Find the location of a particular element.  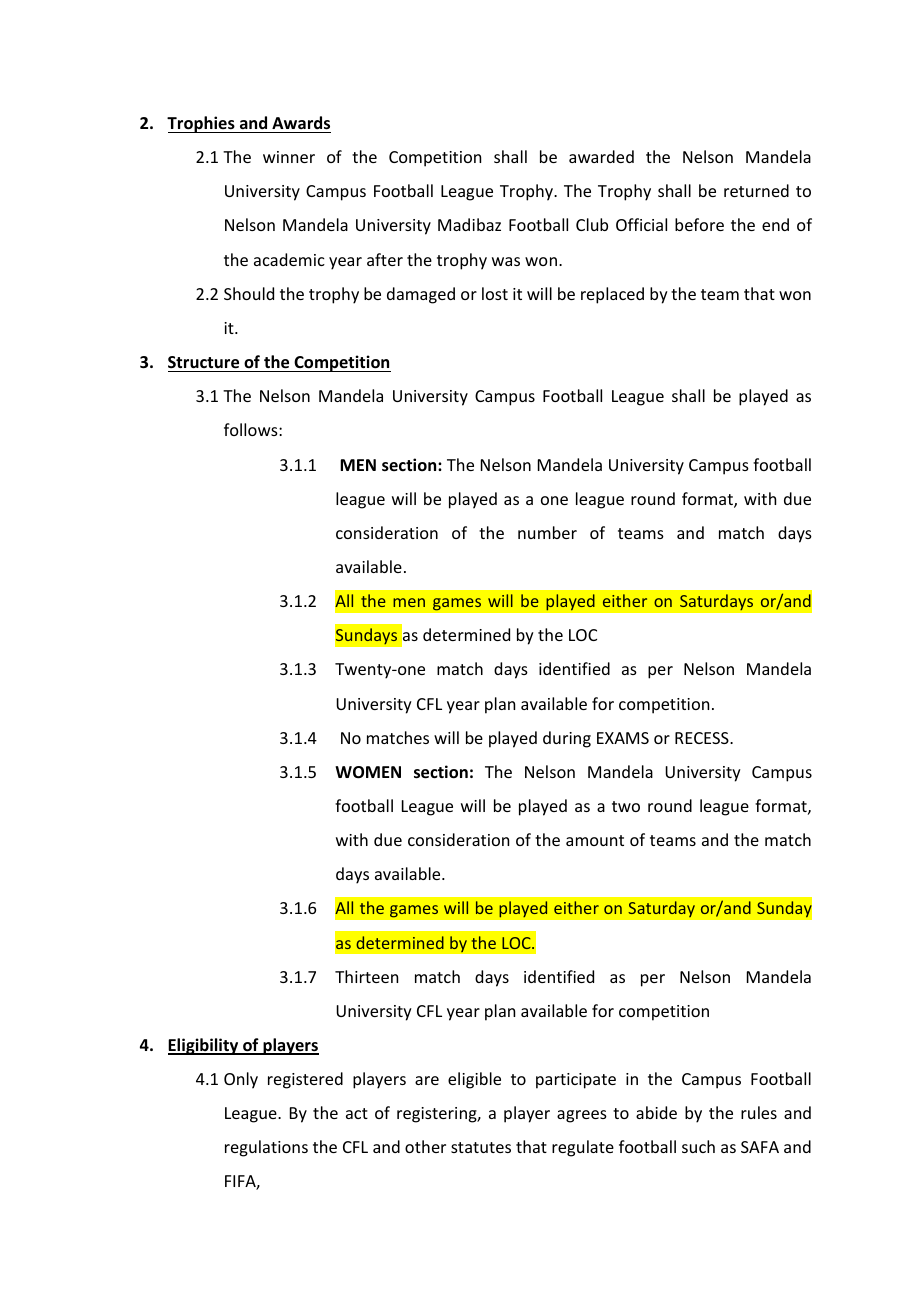

such is located at coordinates (698, 1146).
